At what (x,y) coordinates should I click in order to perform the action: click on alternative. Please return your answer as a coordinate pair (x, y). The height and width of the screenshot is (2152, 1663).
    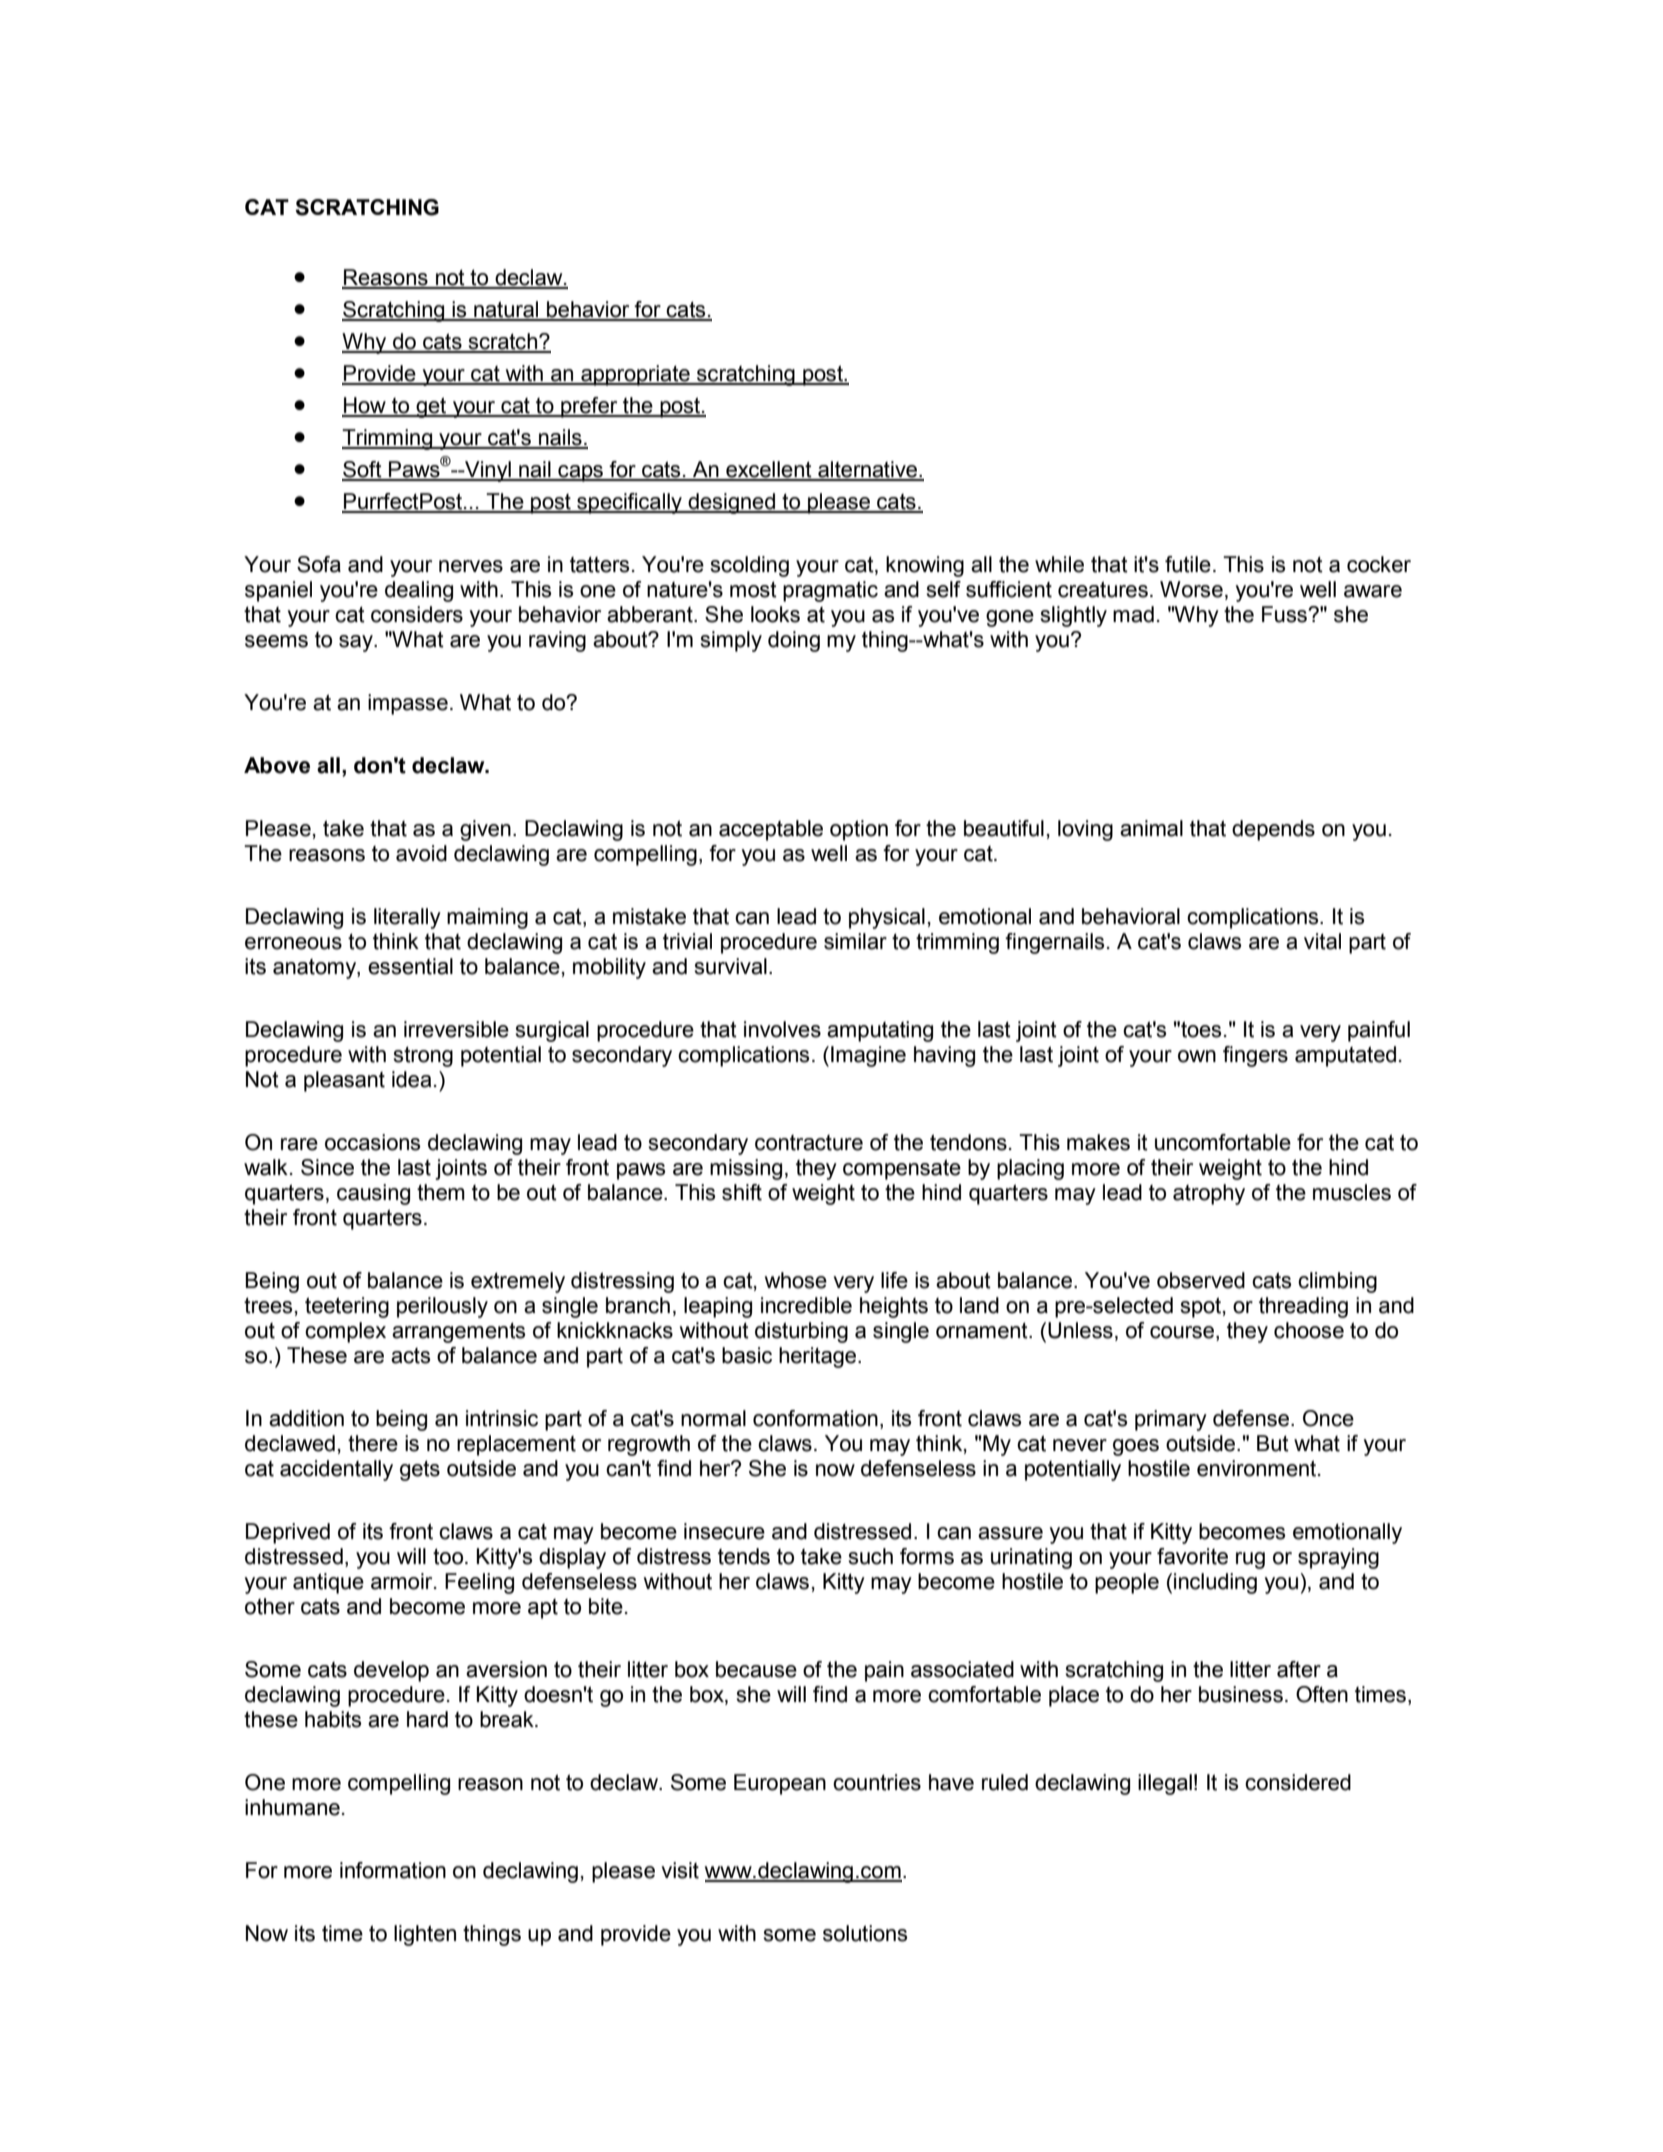
    Looking at the image, I should click on (868, 470).
